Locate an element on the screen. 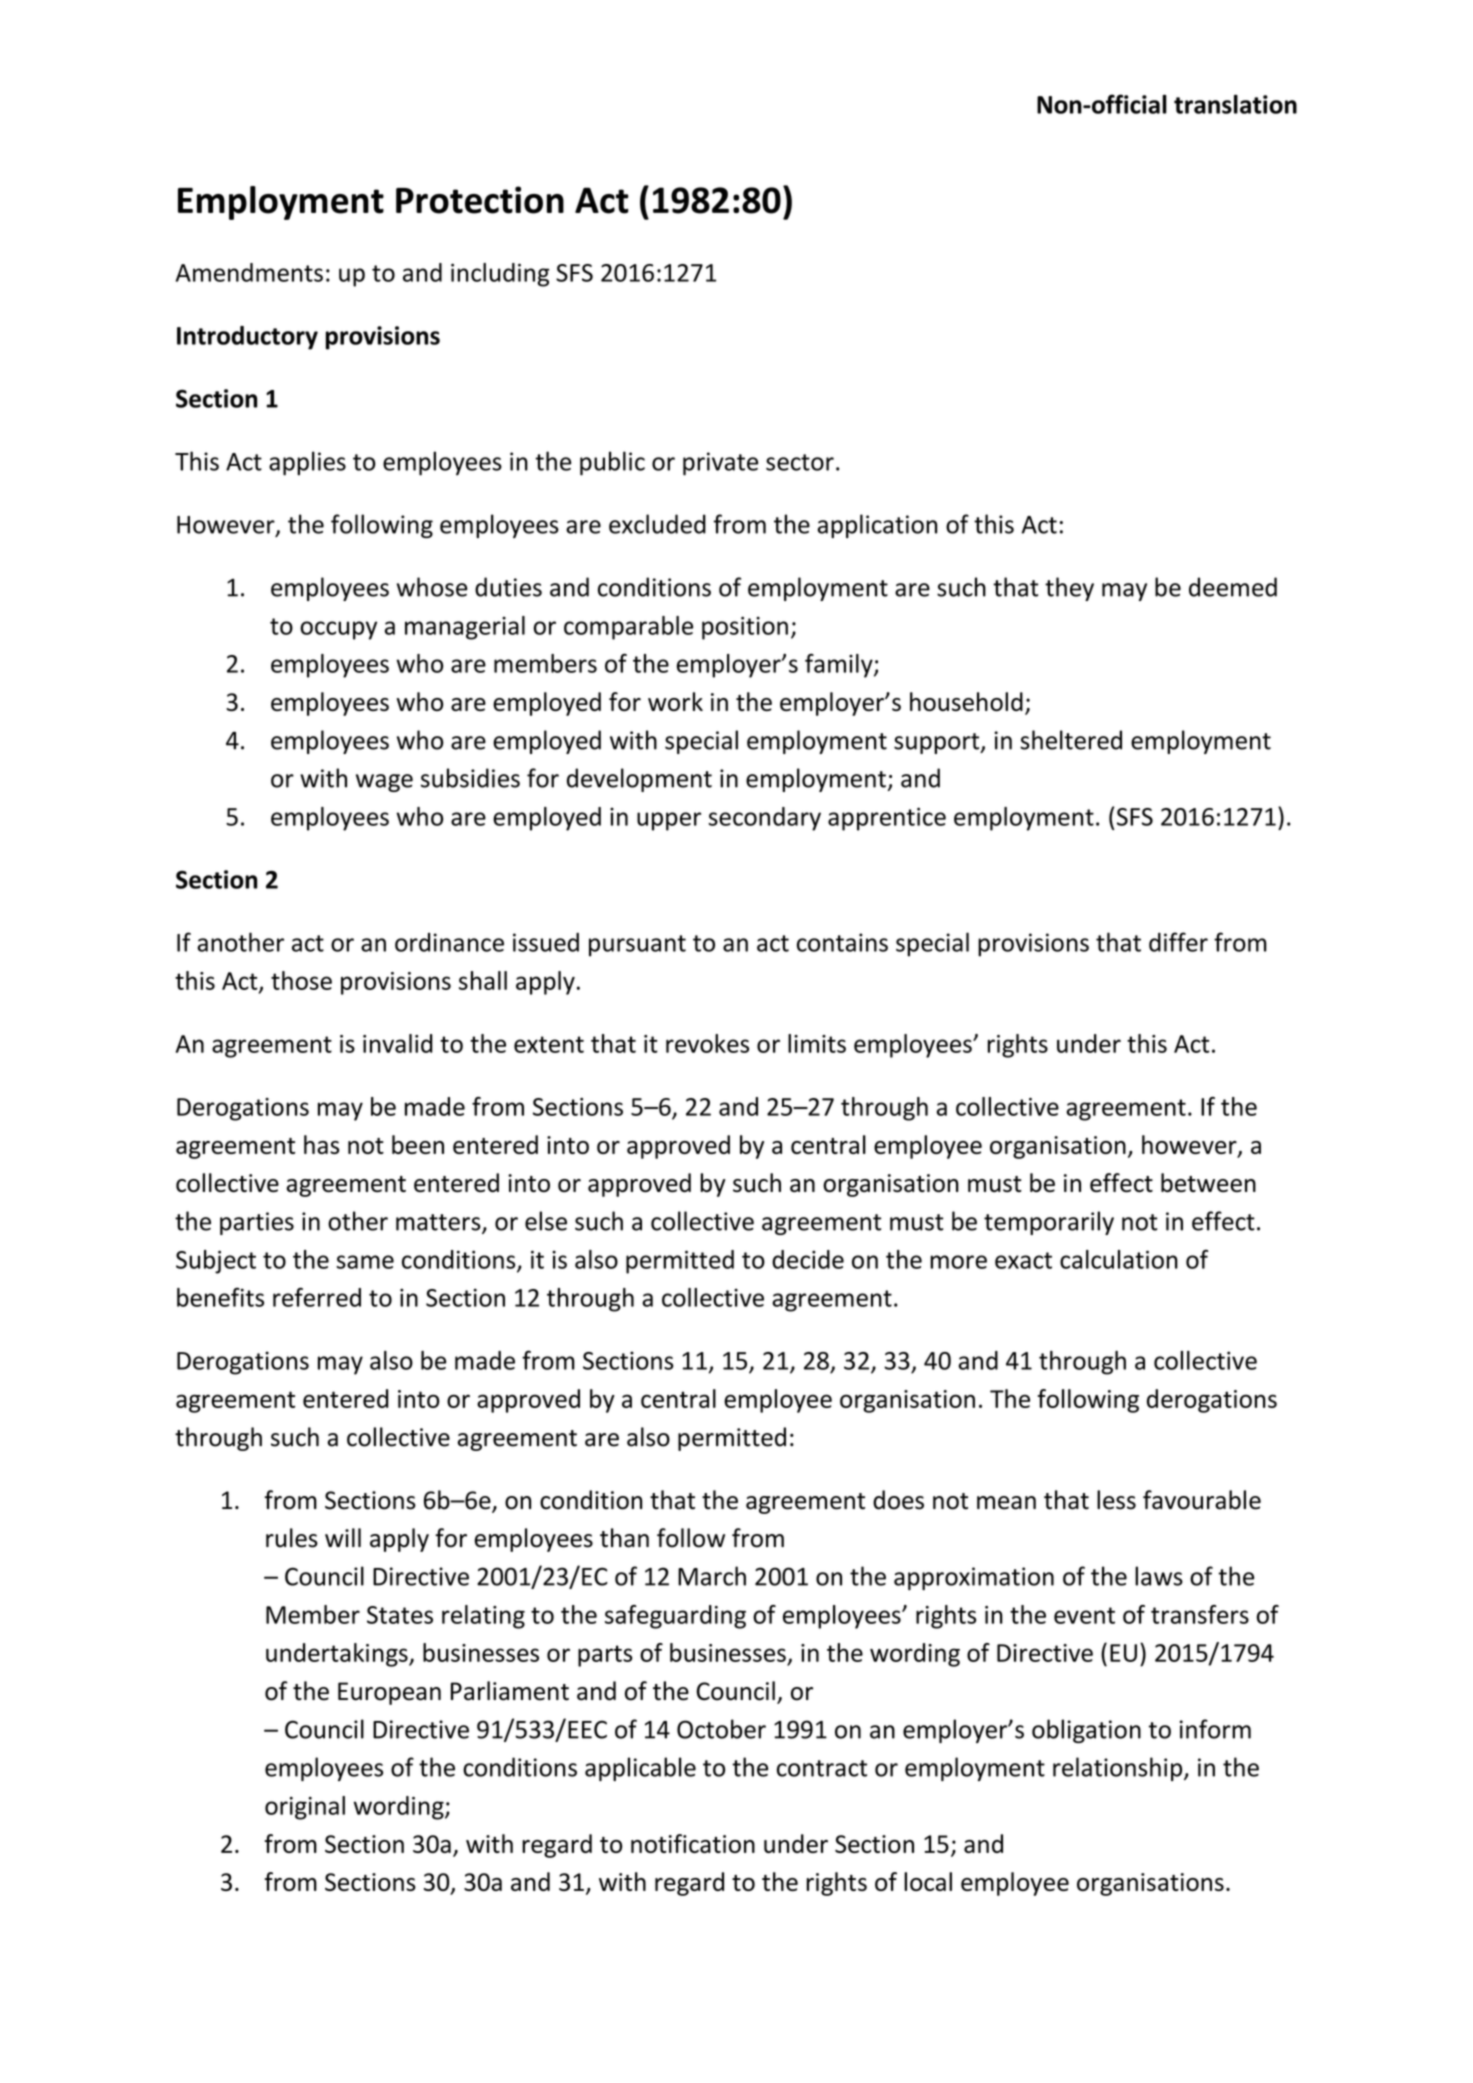  including is located at coordinates (500, 275).
